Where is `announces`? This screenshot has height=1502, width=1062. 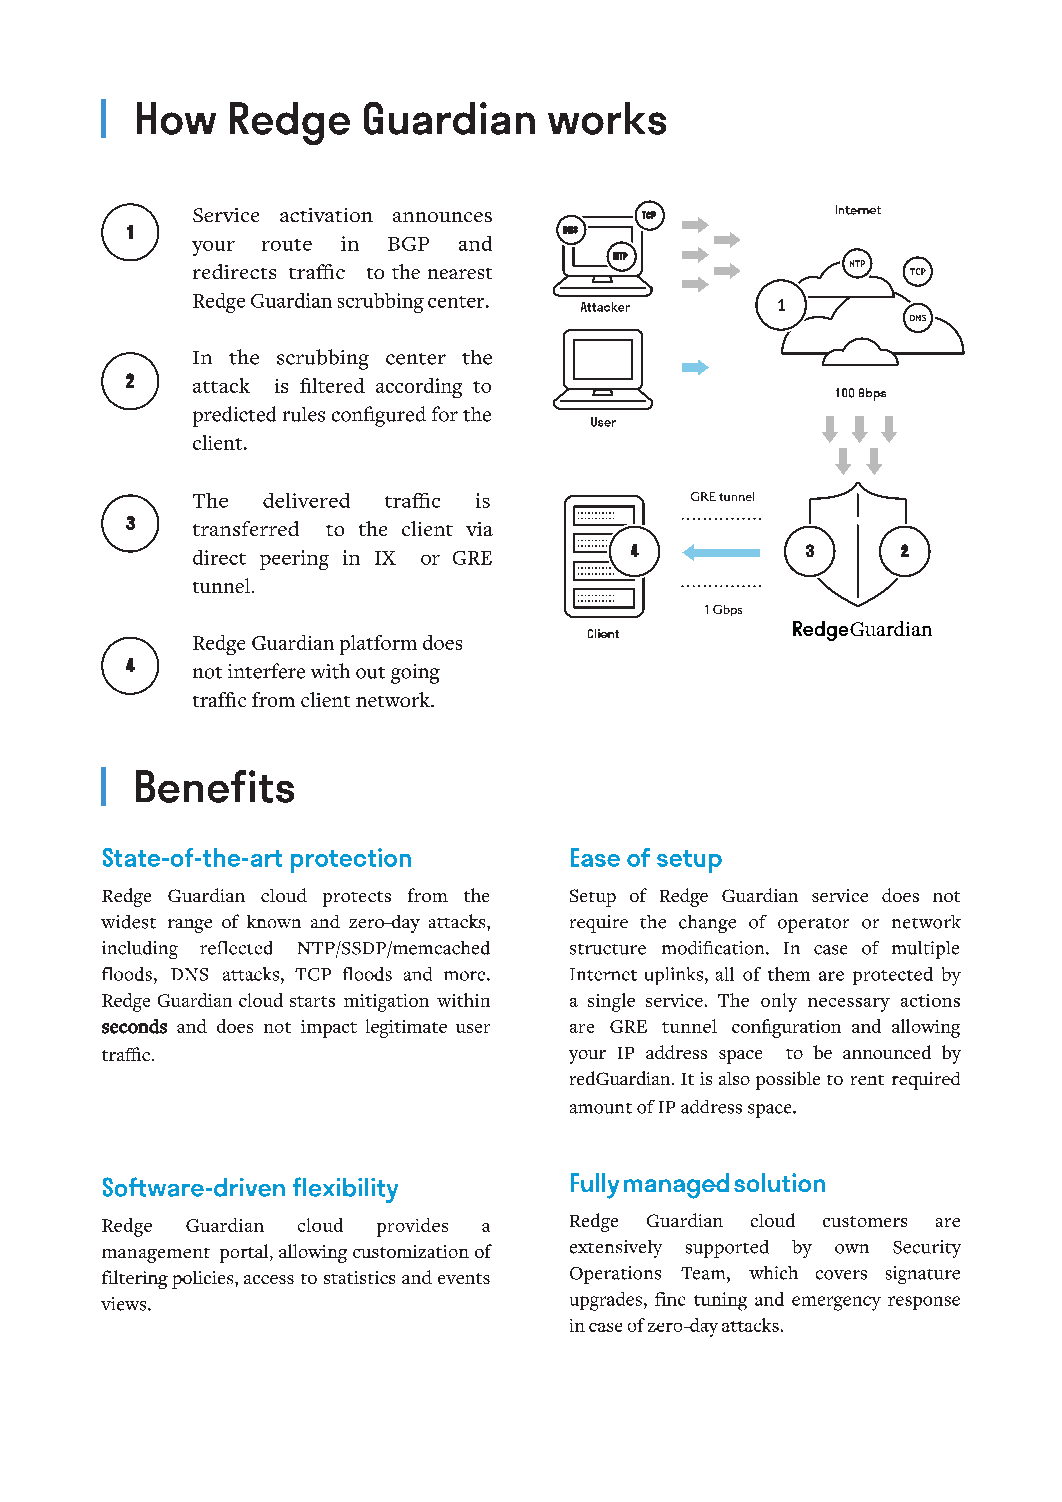
announces is located at coordinates (442, 217).
